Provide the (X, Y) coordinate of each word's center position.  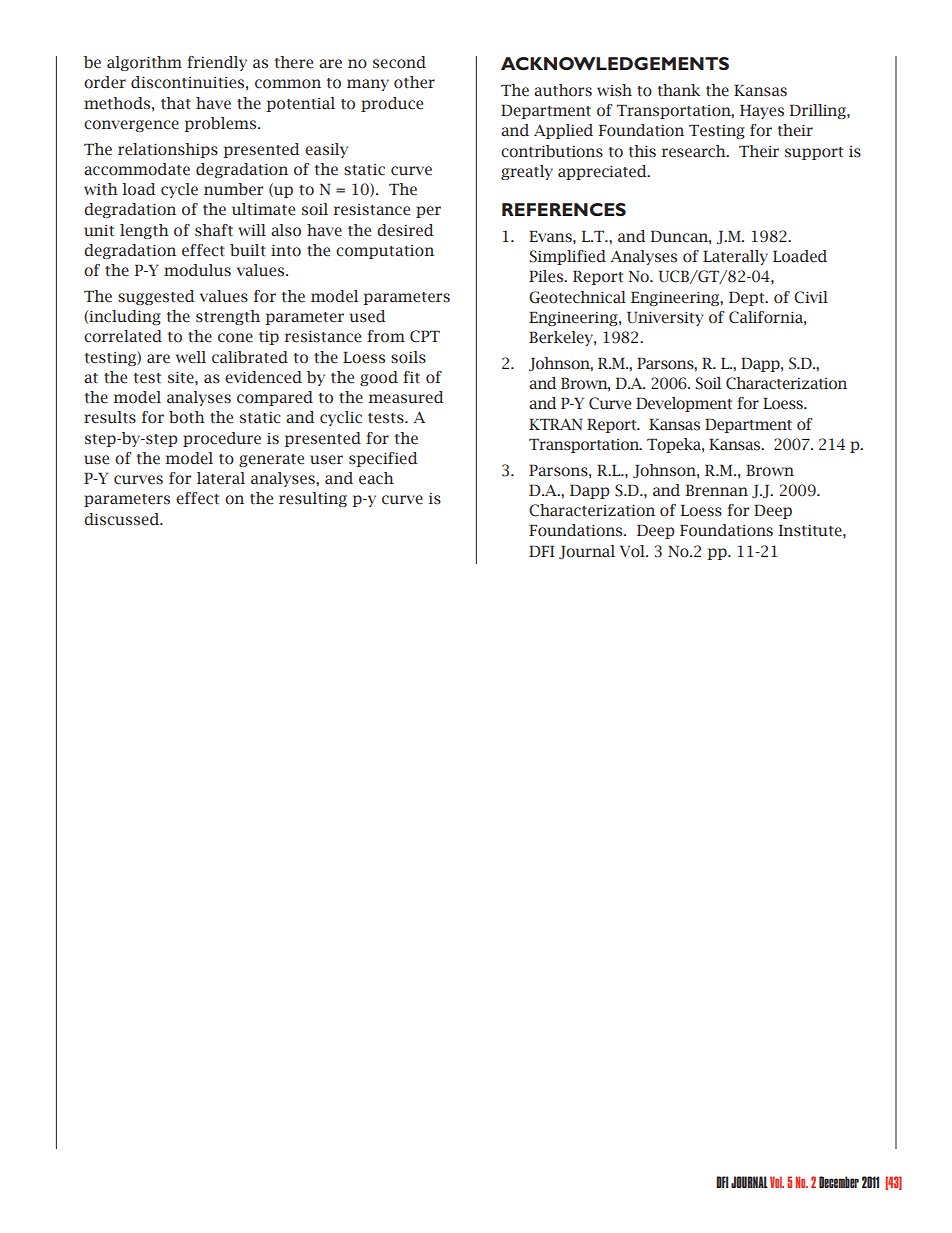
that (176, 103)
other (414, 82)
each (376, 478)
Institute (811, 530)
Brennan (717, 490)
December (839, 1182)
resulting (313, 499)
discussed (123, 519)
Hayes (762, 111)
